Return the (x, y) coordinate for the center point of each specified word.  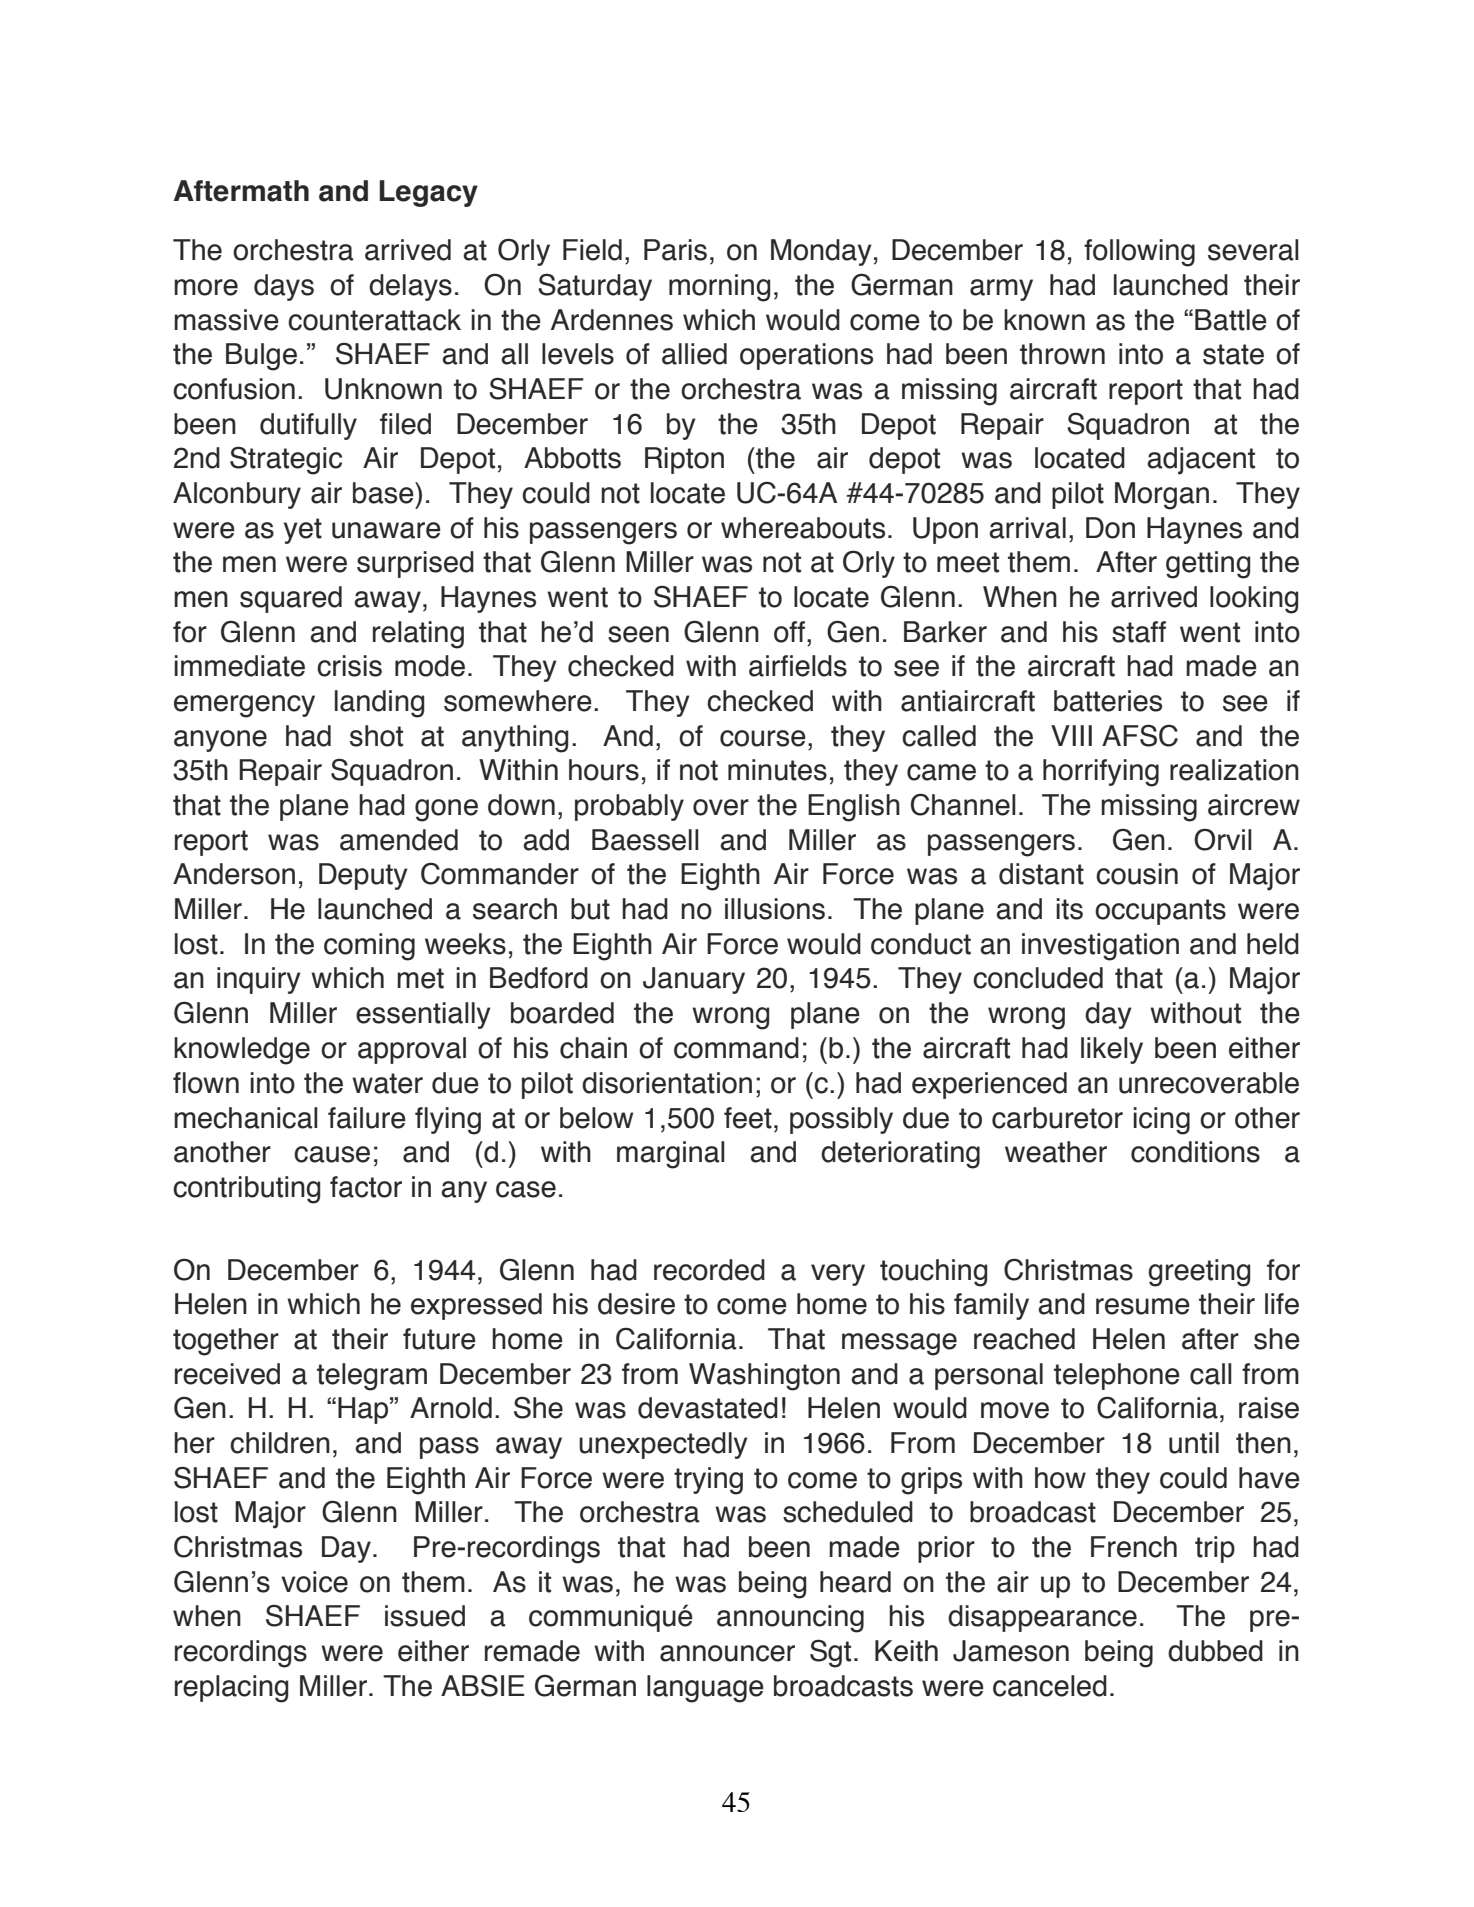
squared (291, 599)
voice (314, 1582)
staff (1139, 632)
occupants (1160, 912)
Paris (675, 250)
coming (369, 947)
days (284, 287)
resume (1143, 1306)
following (1139, 253)
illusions (775, 909)
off (789, 632)
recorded (709, 1270)
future (439, 1339)
